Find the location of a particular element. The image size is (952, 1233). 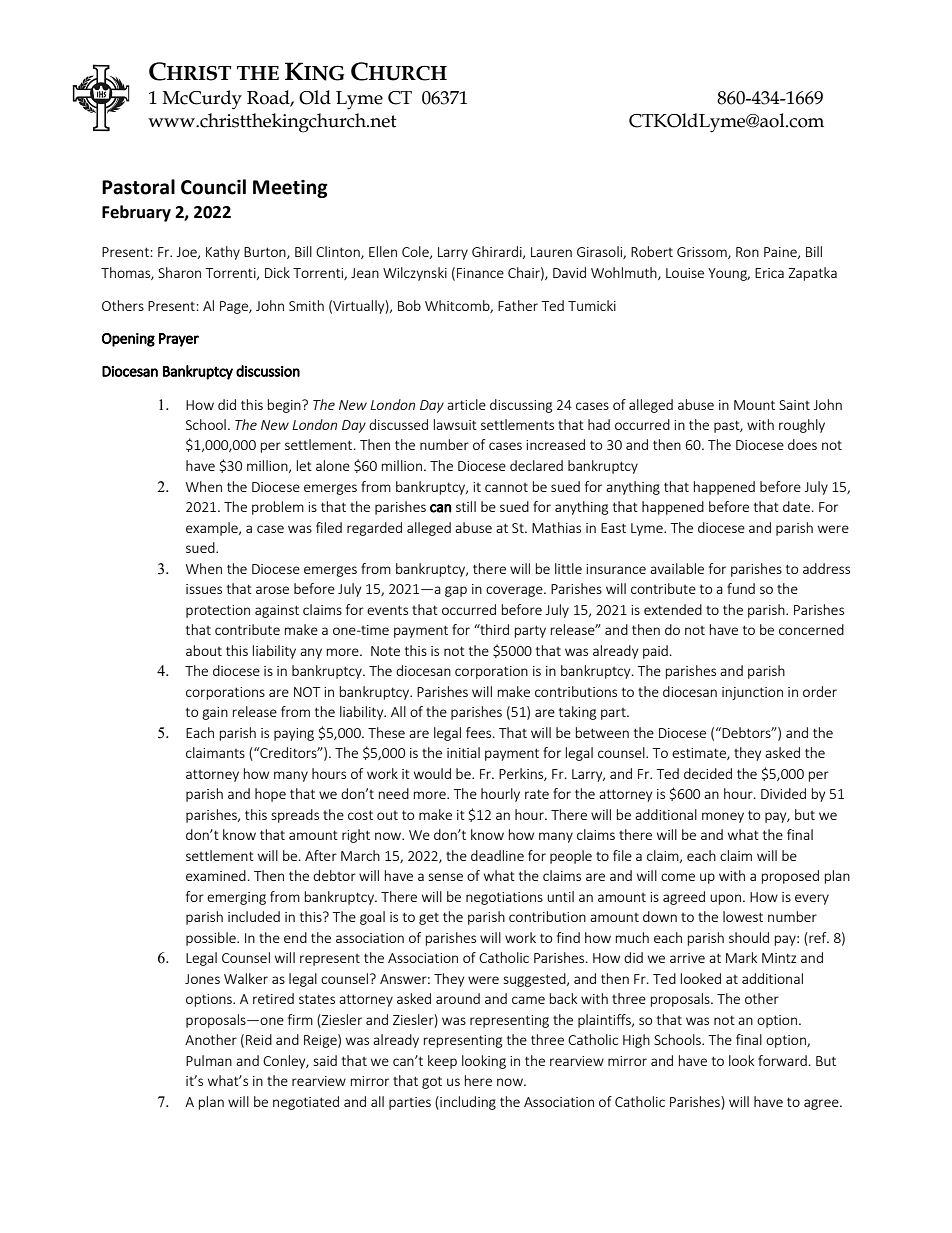

date is located at coordinates (796, 506).
